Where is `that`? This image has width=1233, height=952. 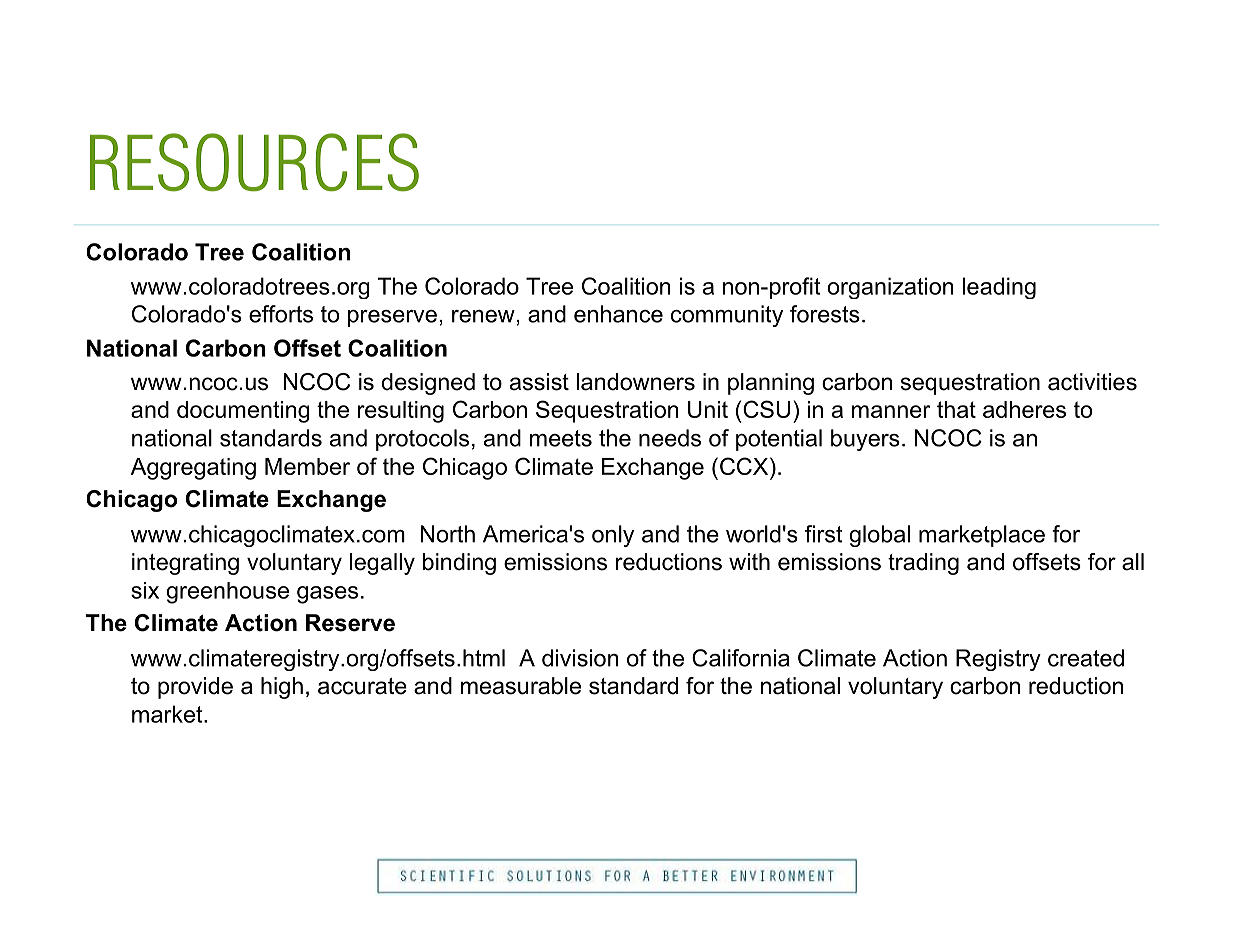
that is located at coordinates (956, 409).
